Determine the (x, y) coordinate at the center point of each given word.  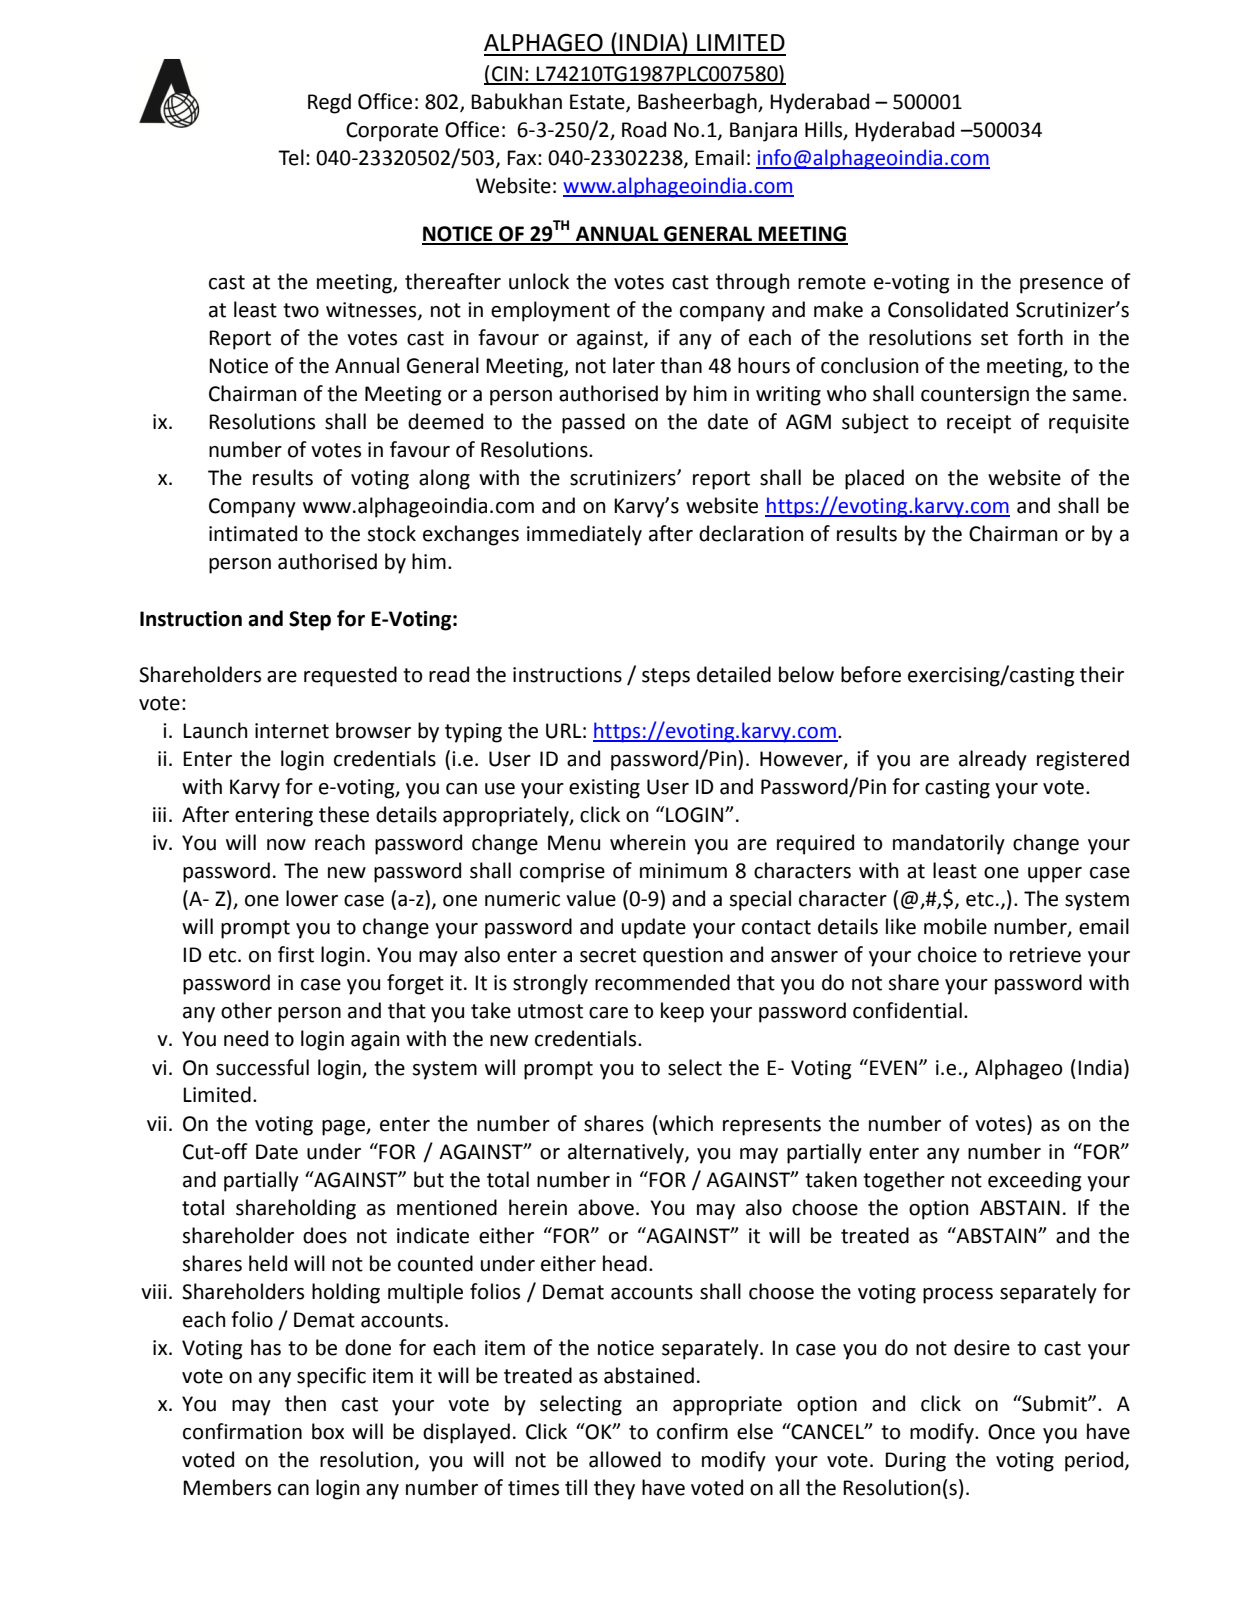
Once (1011, 1432)
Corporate (392, 132)
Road (644, 129)
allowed (625, 1459)
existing (604, 789)
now (286, 845)
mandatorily (949, 844)
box (328, 1431)
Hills (825, 130)
